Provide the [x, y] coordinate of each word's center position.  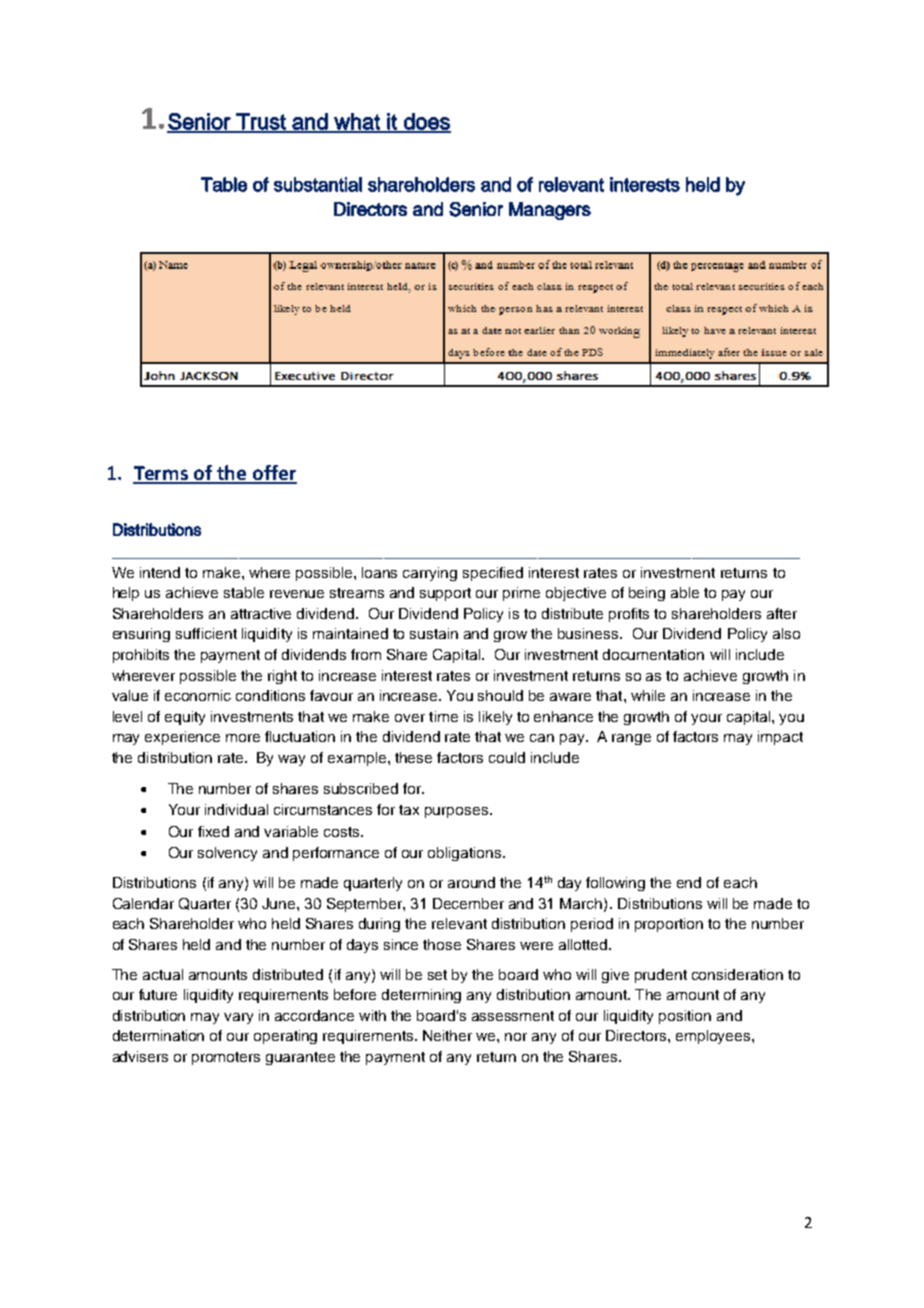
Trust [261, 122]
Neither [447, 1035]
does [426, 122]
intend [160, 572]
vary [238, 1018]
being [647, 594]
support [445, 594]
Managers [550, 211]
